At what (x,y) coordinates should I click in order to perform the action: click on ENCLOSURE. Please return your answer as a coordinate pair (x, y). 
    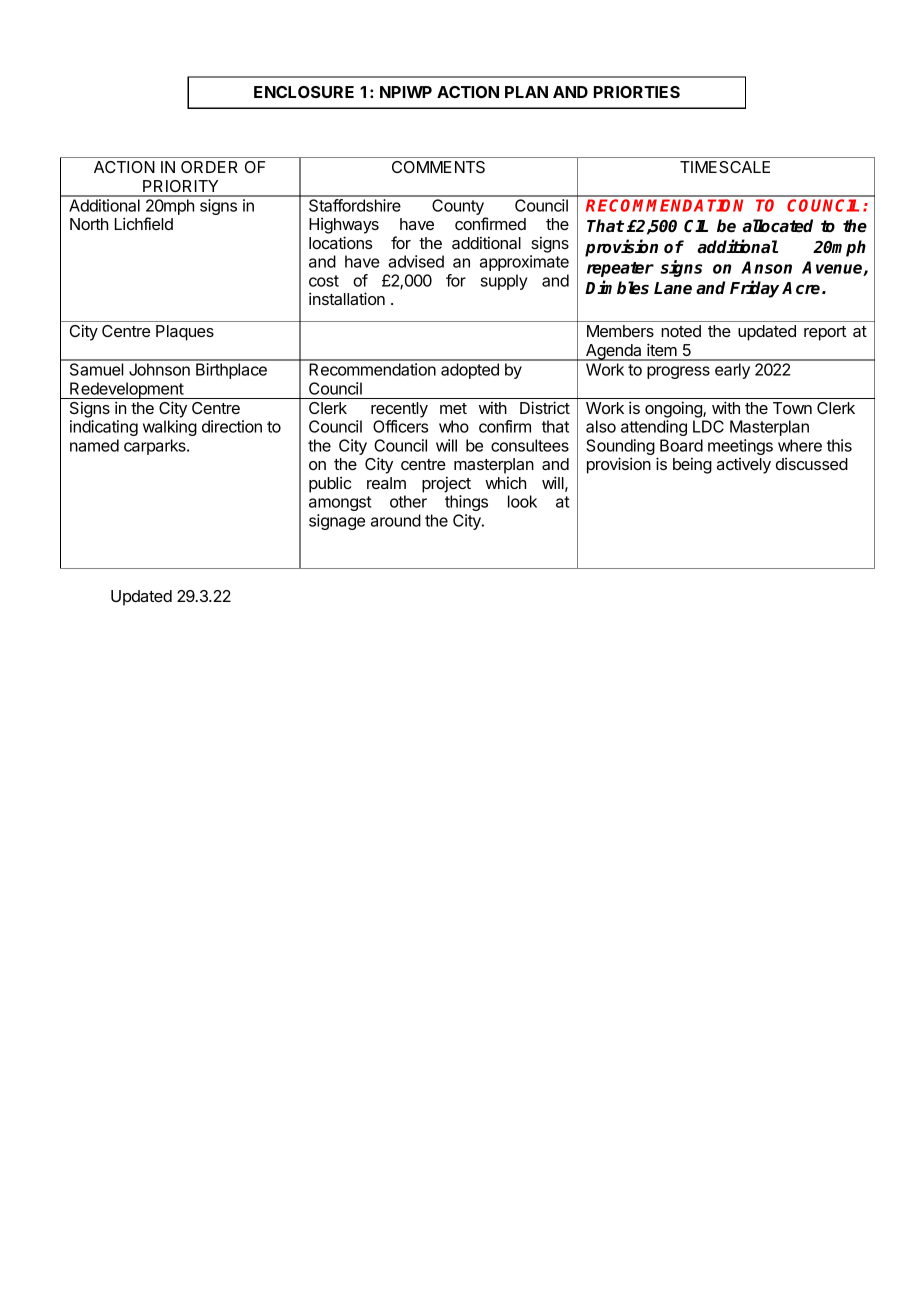
    Looking at the image, I should click on (304, 92).
